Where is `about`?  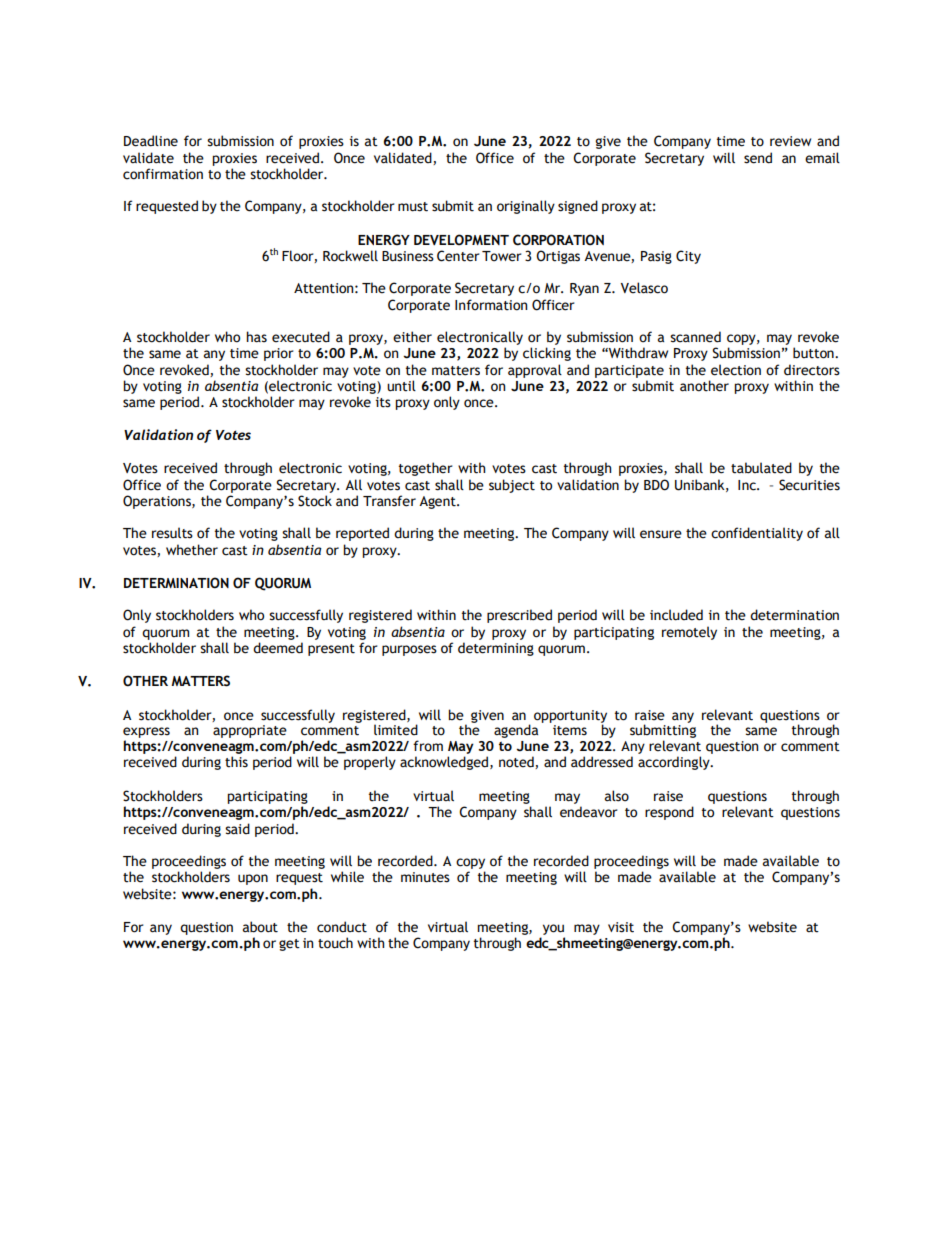 about is located at coordinates (260, 927).
